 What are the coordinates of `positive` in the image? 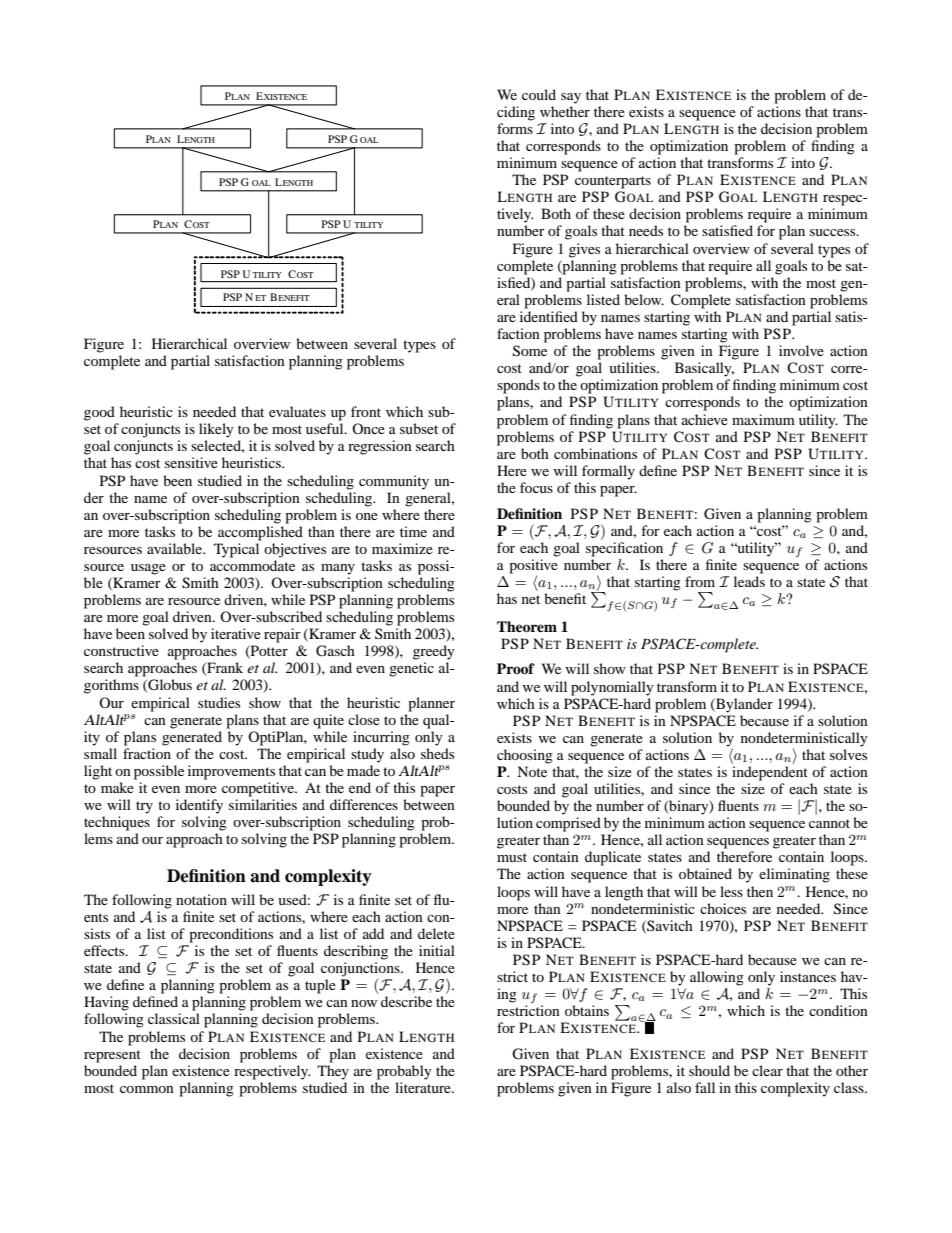 It's located at (533, 567).
